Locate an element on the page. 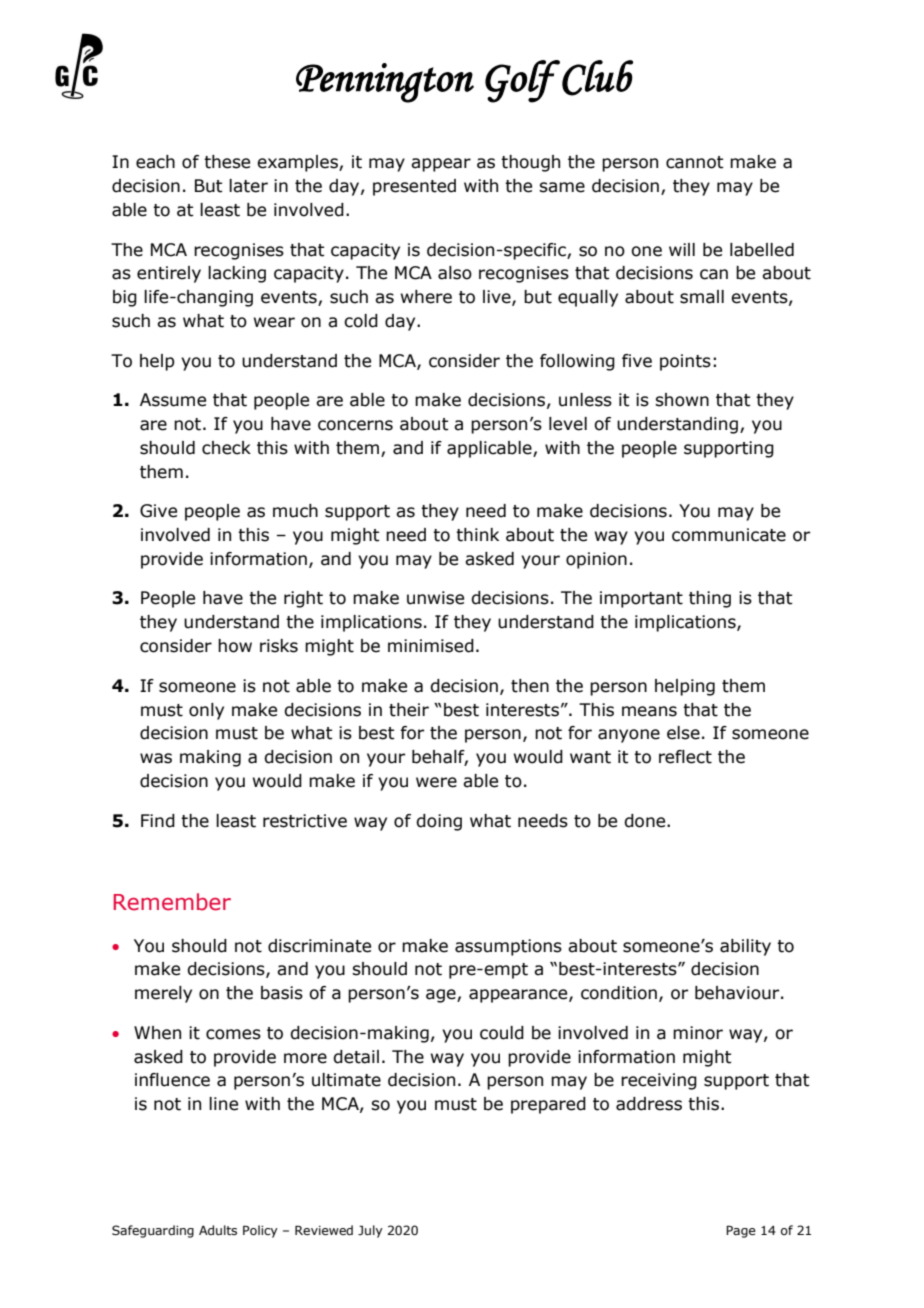 This image has height=1308, width=924. only is located at coordinates (206, 711).
